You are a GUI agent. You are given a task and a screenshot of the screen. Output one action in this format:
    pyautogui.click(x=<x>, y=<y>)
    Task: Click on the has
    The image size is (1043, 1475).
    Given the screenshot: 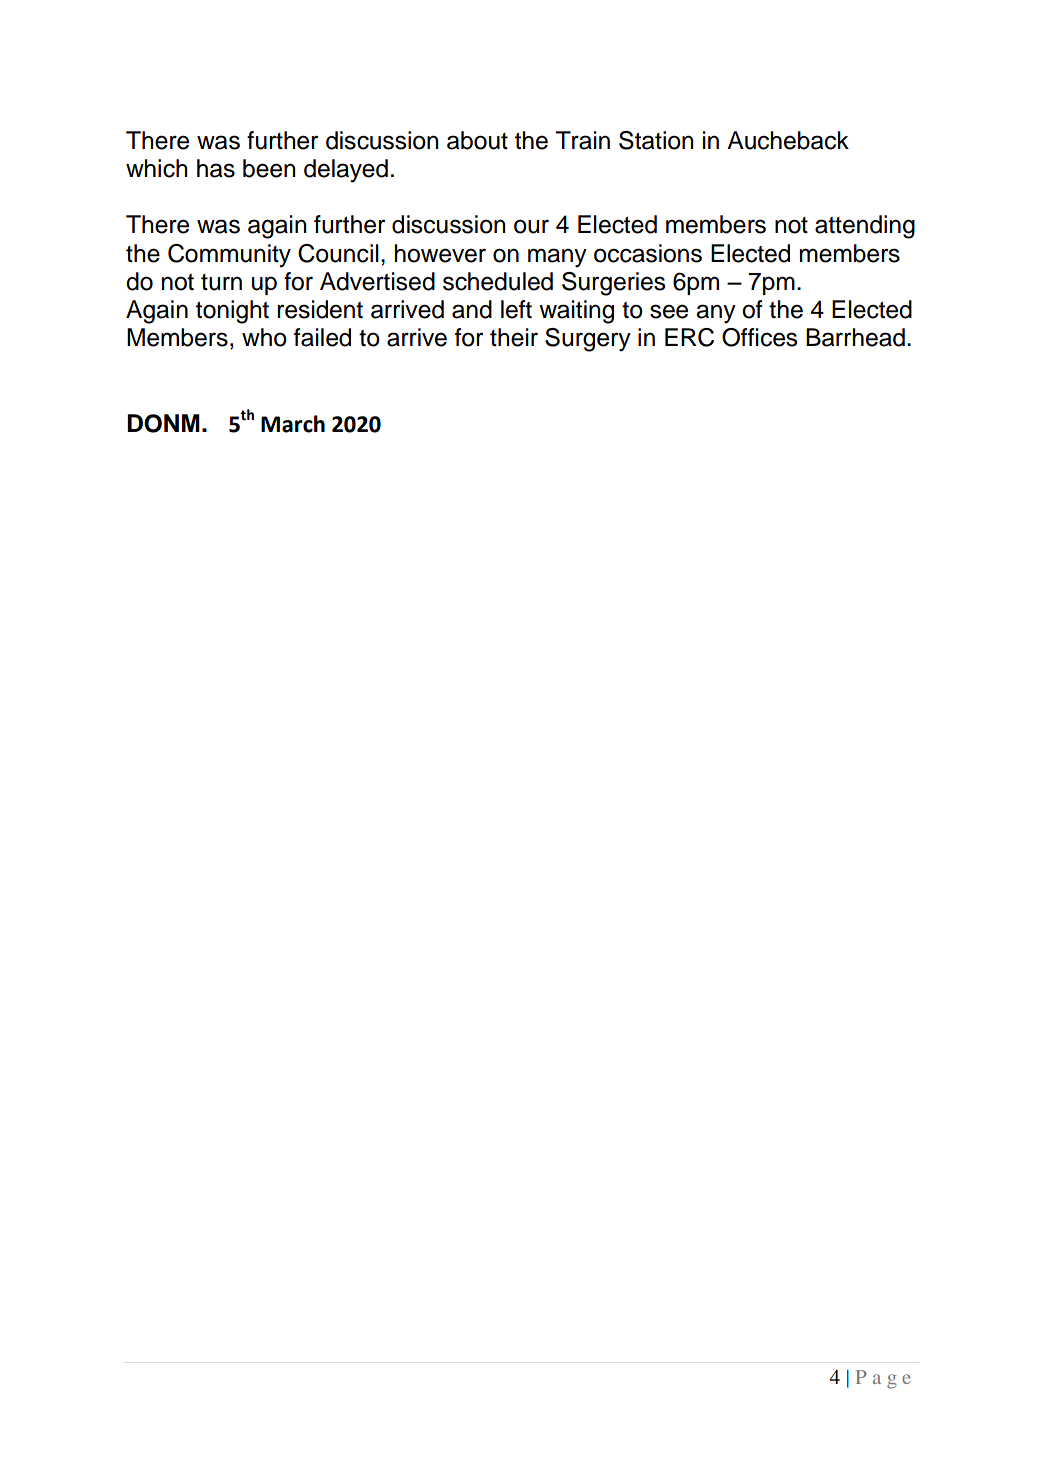 What is the action you would take?
    pyautogui.click(x=216, y=168)
